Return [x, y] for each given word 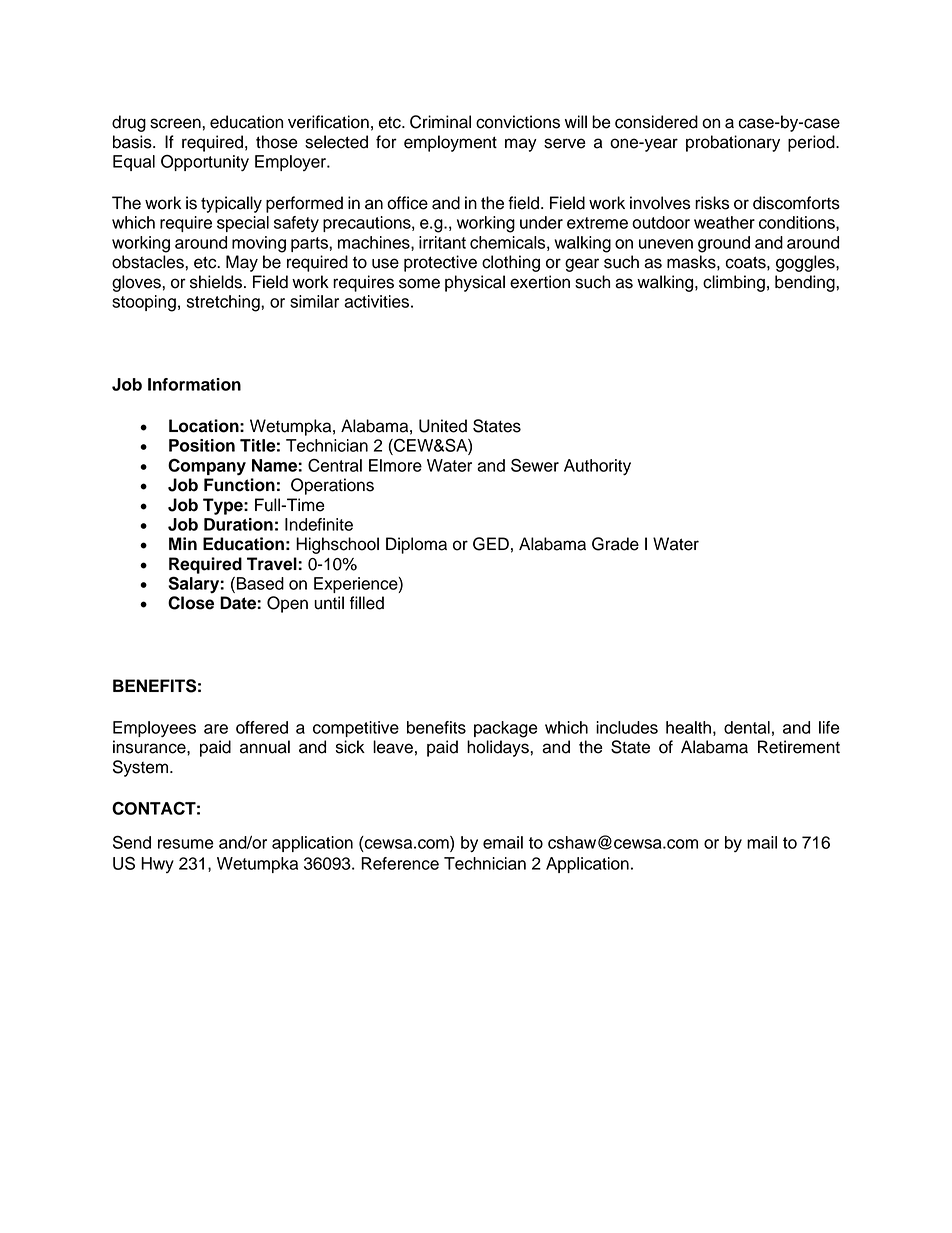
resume [186, 844]
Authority [597, 467]
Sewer [535, 465]
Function [239, 485]
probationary [733, 143]
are [216, 729]
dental [747, 727]
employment [450, 143]
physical [475, 283]
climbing [734, 283]
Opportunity [205, 163]
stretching [224, 303]
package [506, 729]
